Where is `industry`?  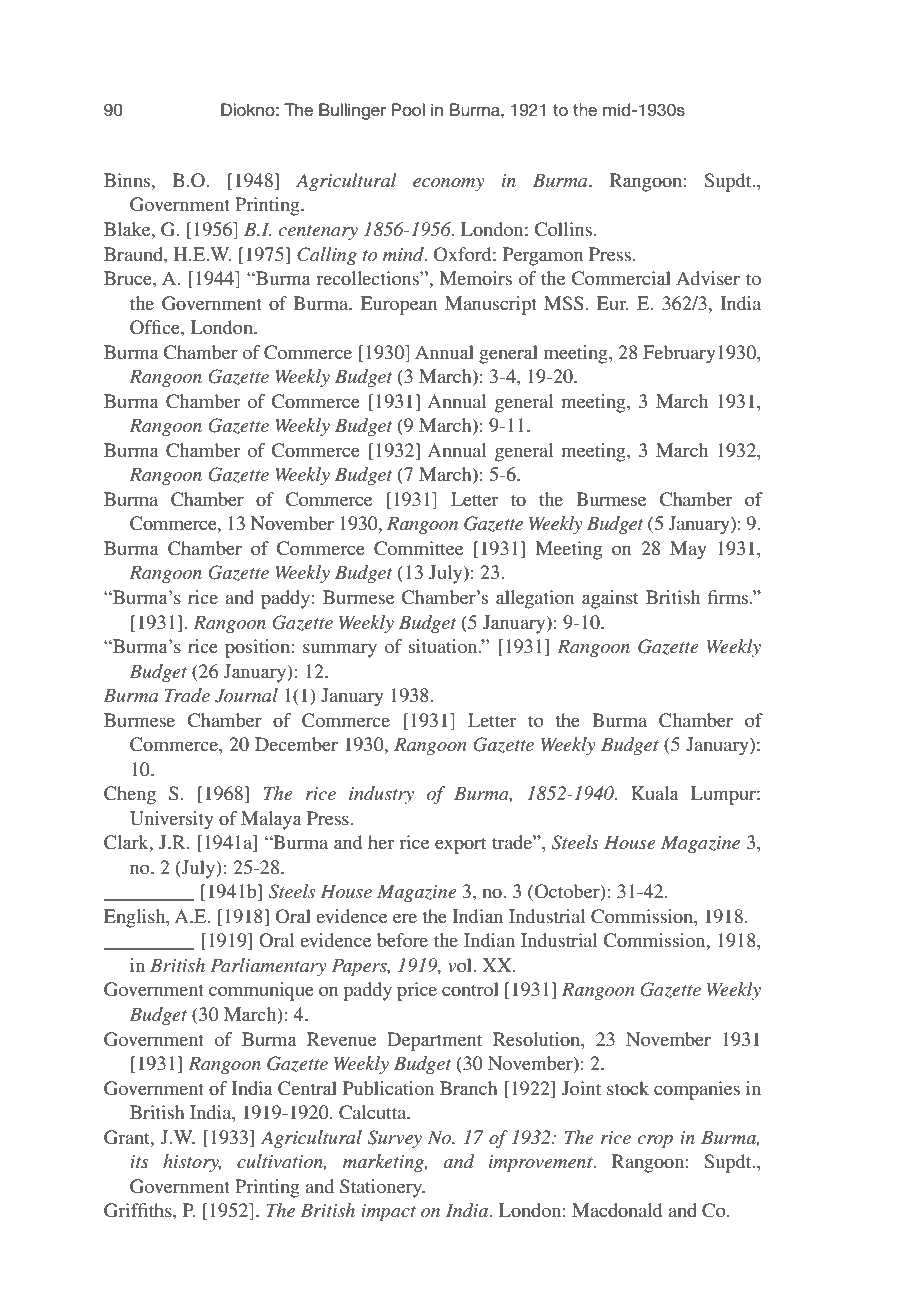 industry is located at coordinates (381, 795).
